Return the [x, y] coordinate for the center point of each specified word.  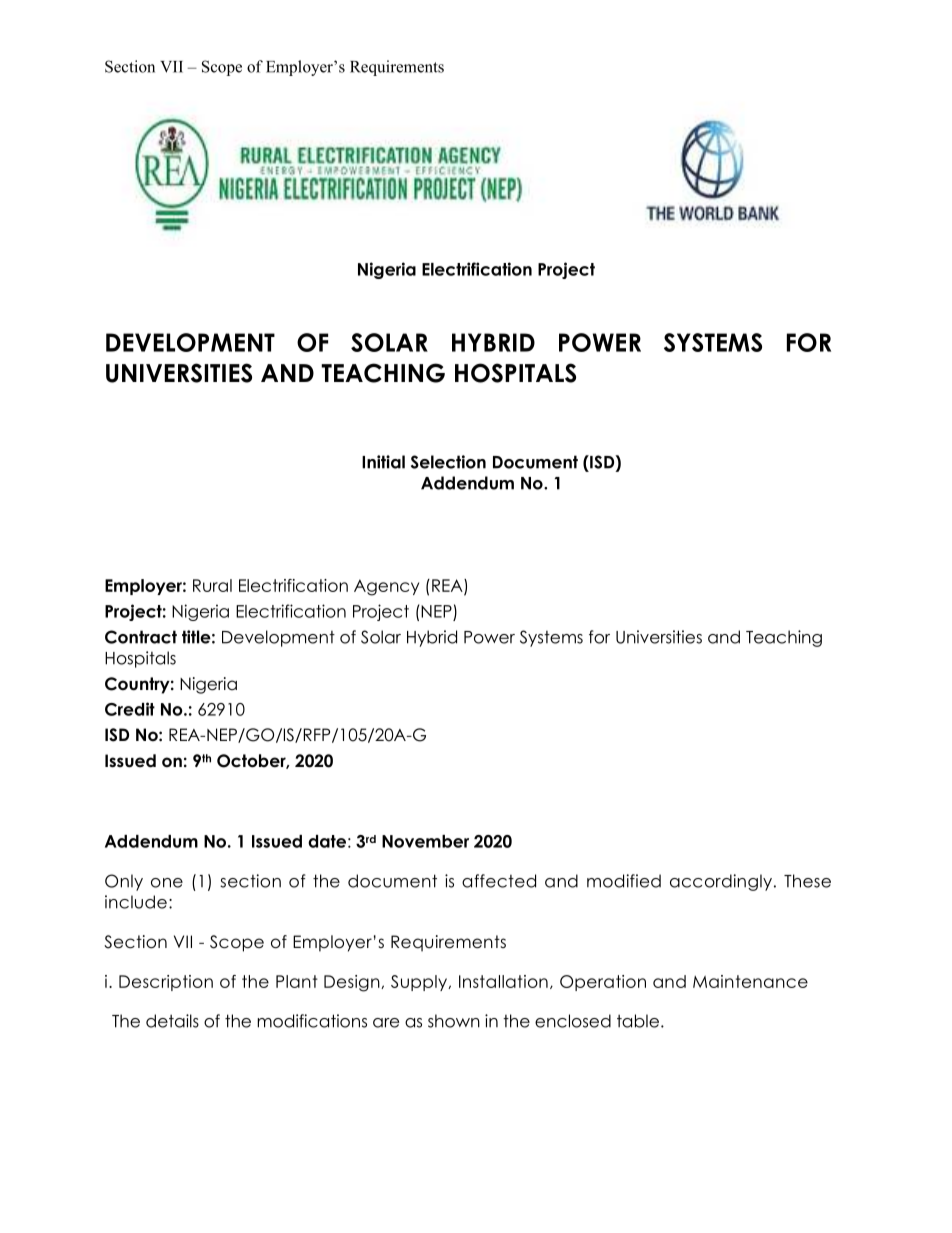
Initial [383, 462]
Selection [448, 462]
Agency [386, 587]
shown [454, 1021]
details [172, 1021]
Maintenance [750, 981]
